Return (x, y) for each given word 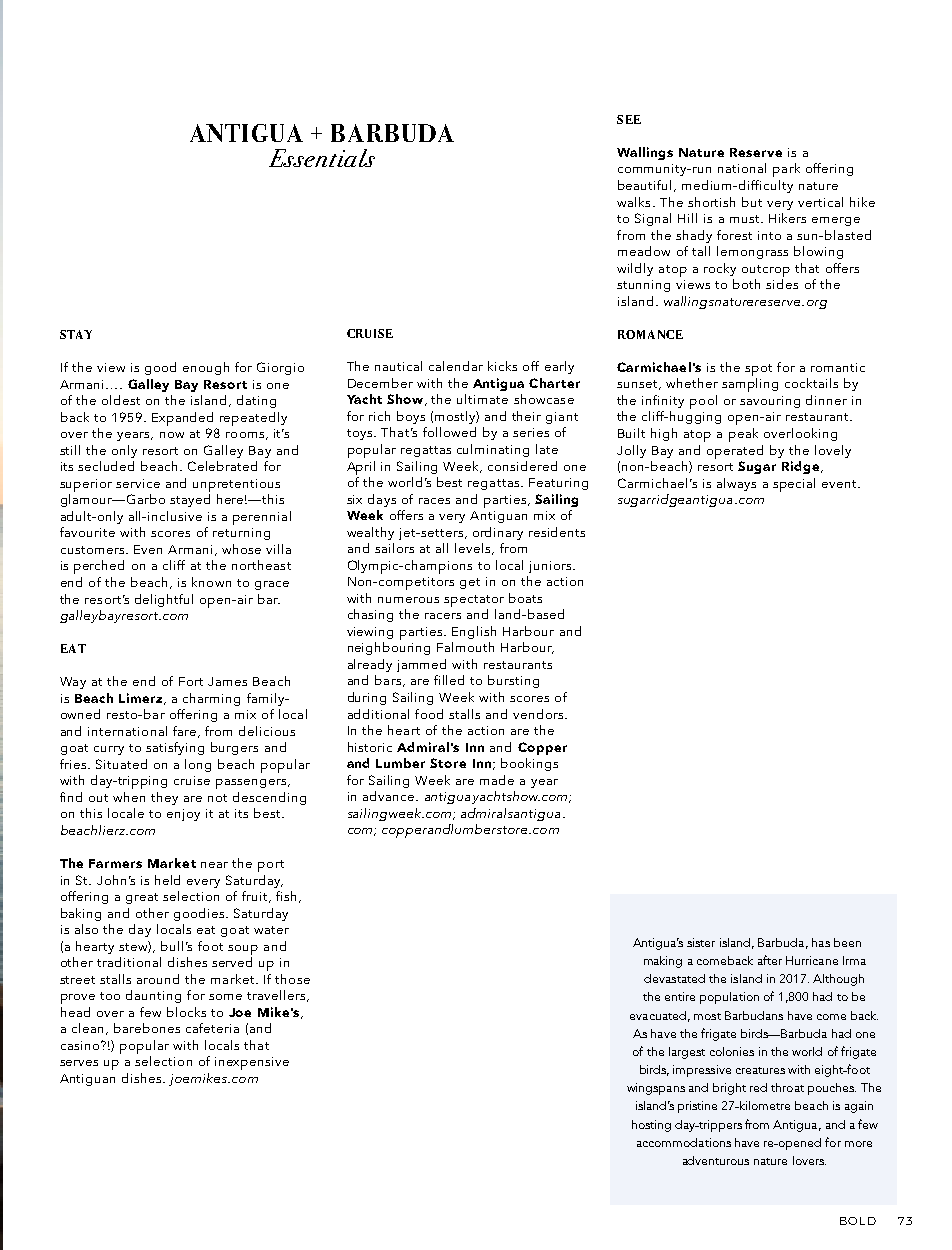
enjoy (183, 815)
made (497, 780)
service (138, 483)
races (434, 501)
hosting (651, 1126)
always (736, 484)
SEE (629, 119)
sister (701, 942)
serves (79, 1063)
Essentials (322, 158)
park (786, 170)
